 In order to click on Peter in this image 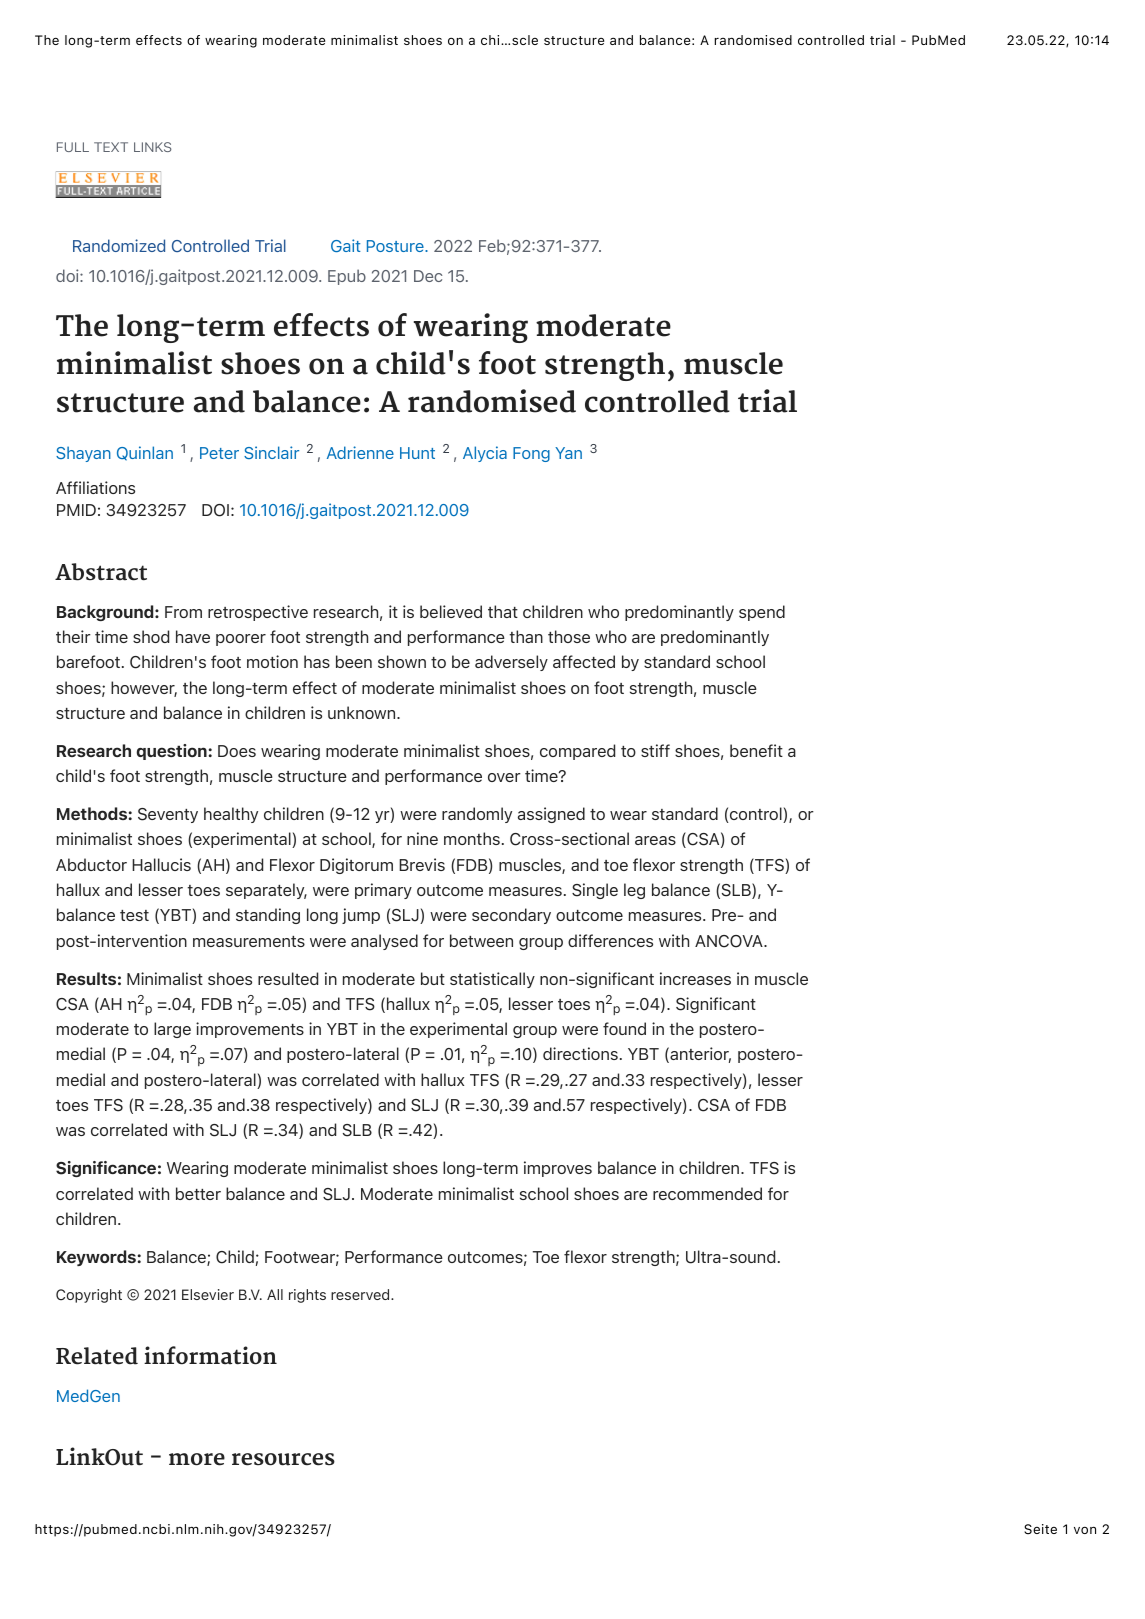, I will do `click(219, 453)`.
